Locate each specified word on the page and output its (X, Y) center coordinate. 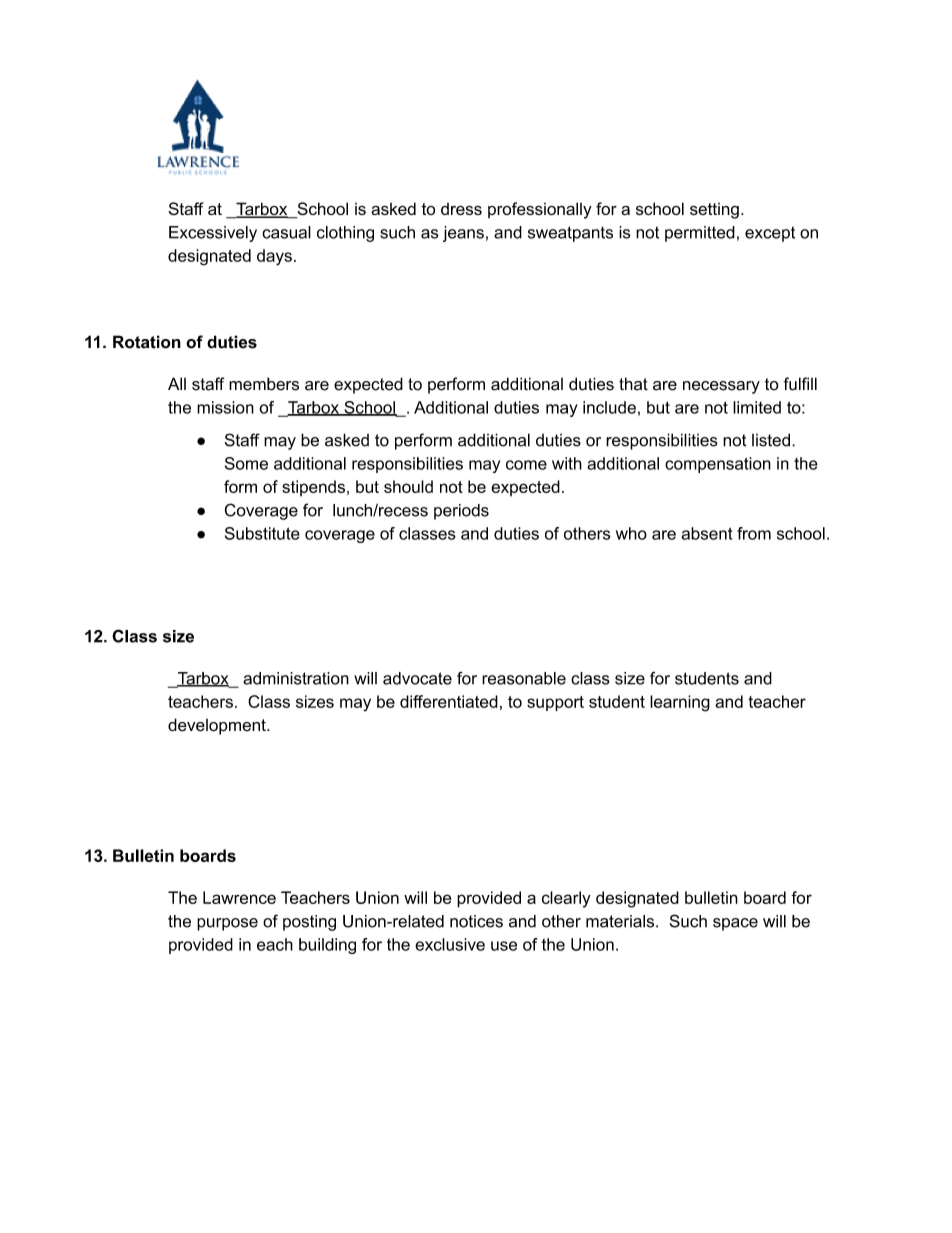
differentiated (449, 701)
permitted (700, 234)
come (526, 465)
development (218, 726)
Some (246, 463)
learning (680, 703)
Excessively (213, 234)
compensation (718, 465)
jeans (463, 234)
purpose (227, 924)
